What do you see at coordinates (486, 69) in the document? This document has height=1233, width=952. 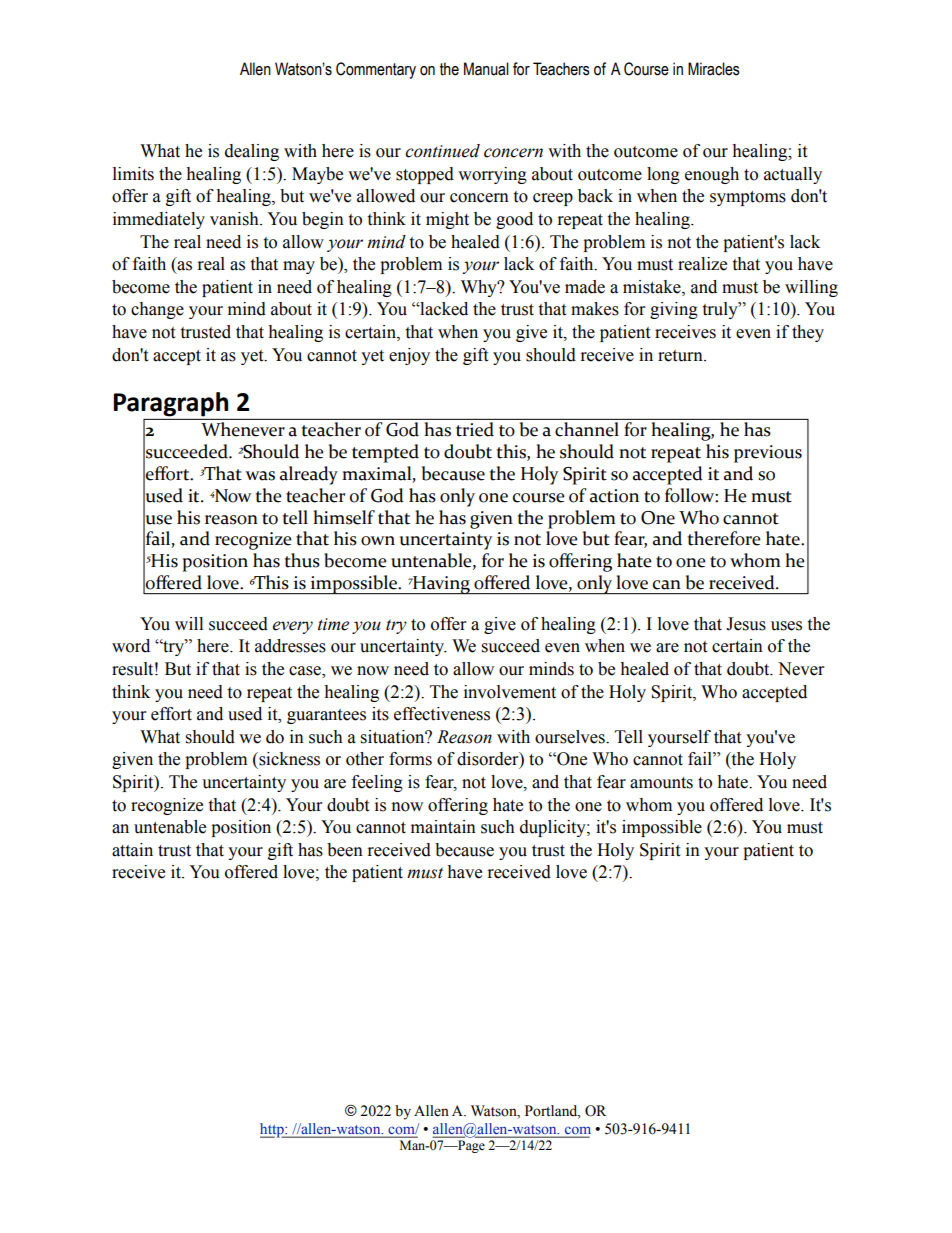 I see `Manual` at bounding box center [486, 69].
